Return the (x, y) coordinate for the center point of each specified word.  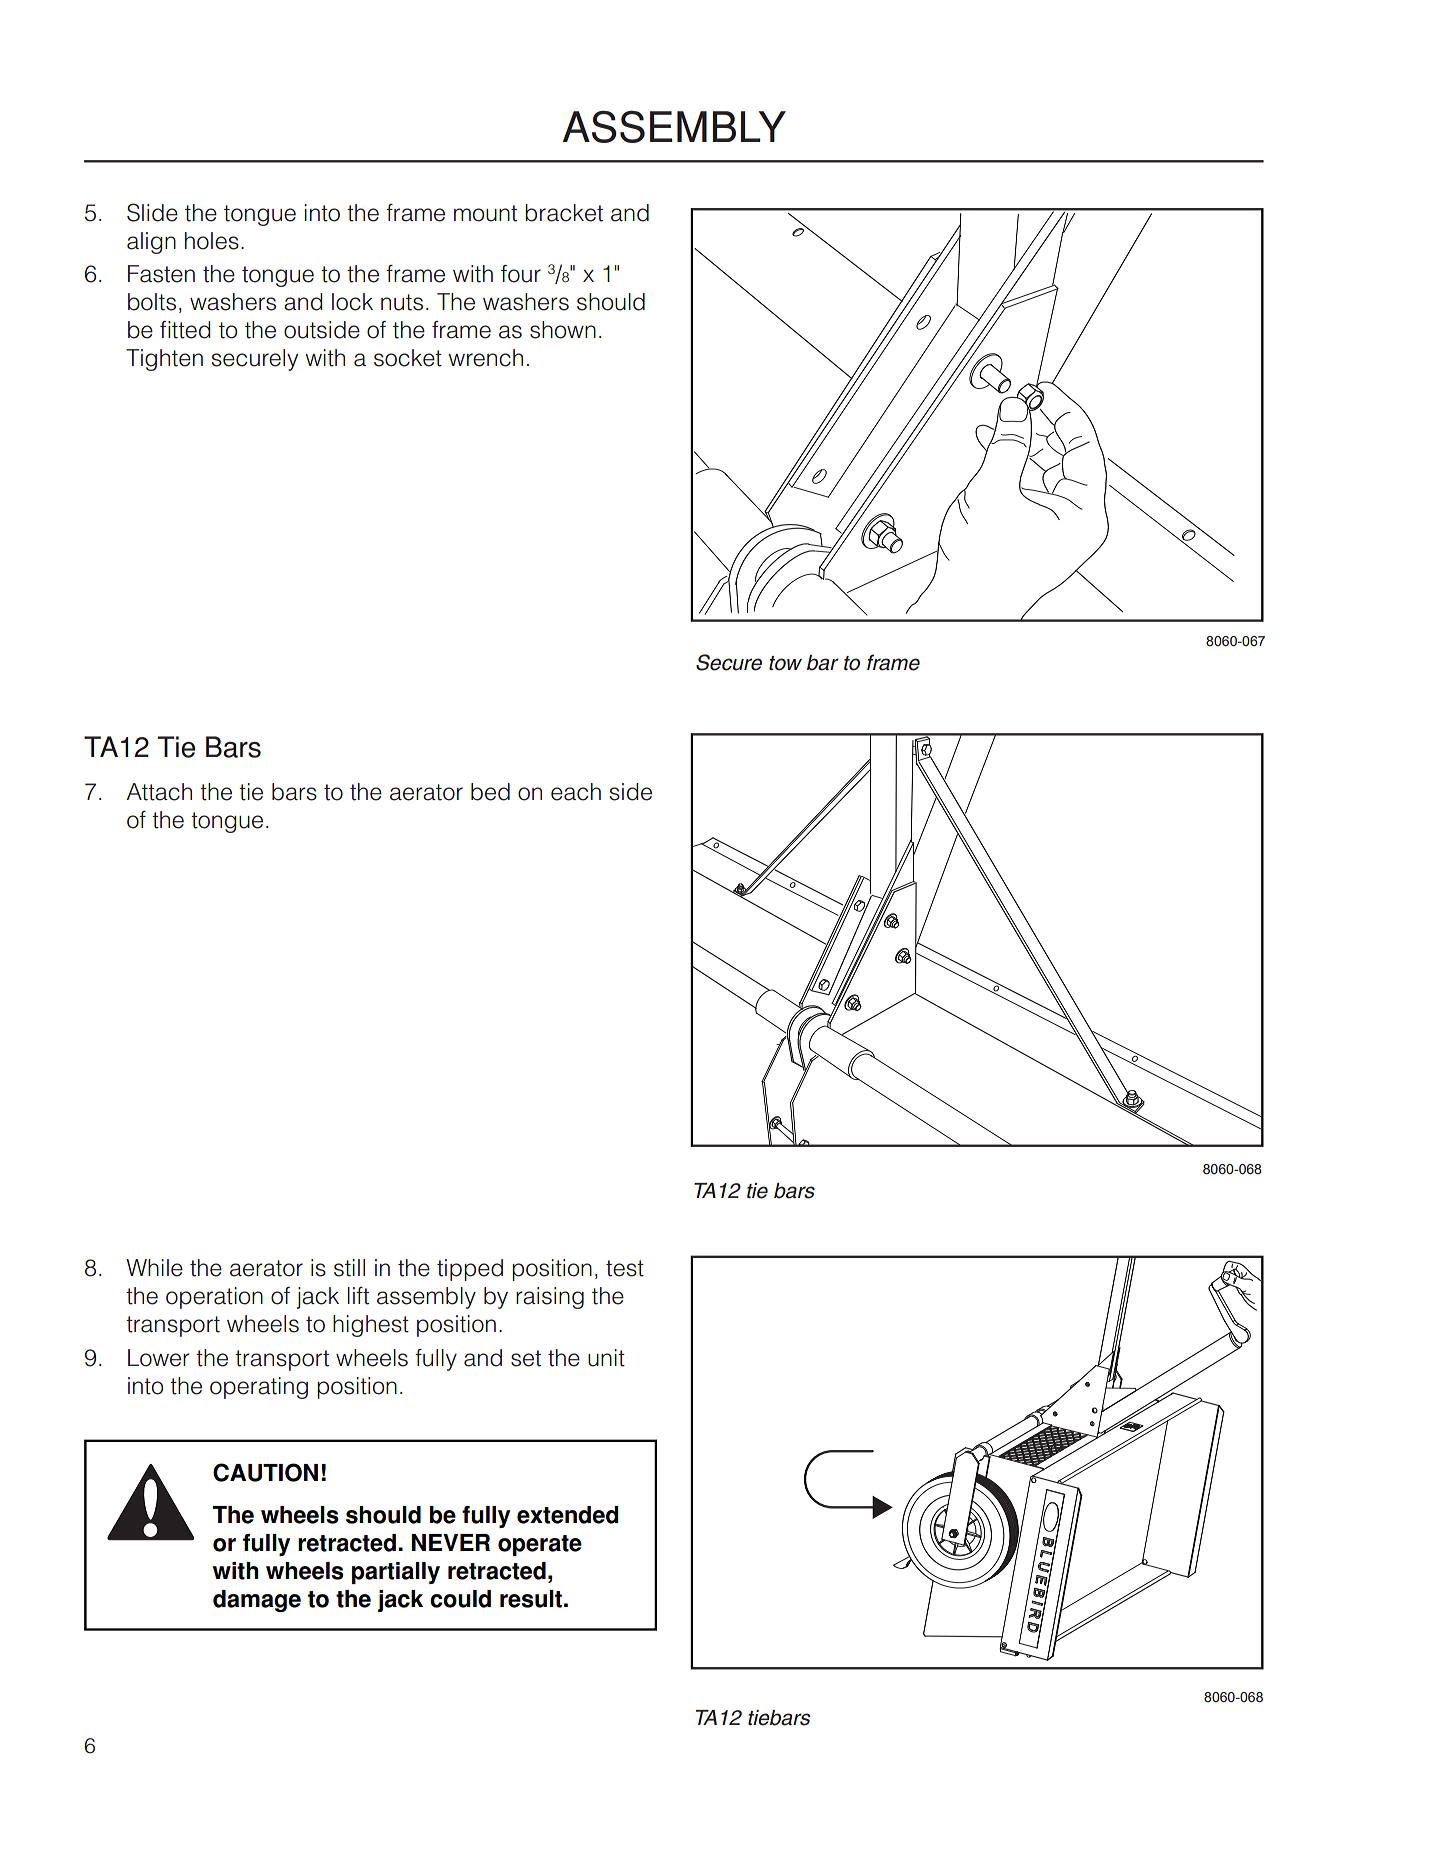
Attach (159, 792)
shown (563, 330)
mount (485, 213)
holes (212, 241)
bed (490, 792)
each (576, 792)
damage (257, 1601)
